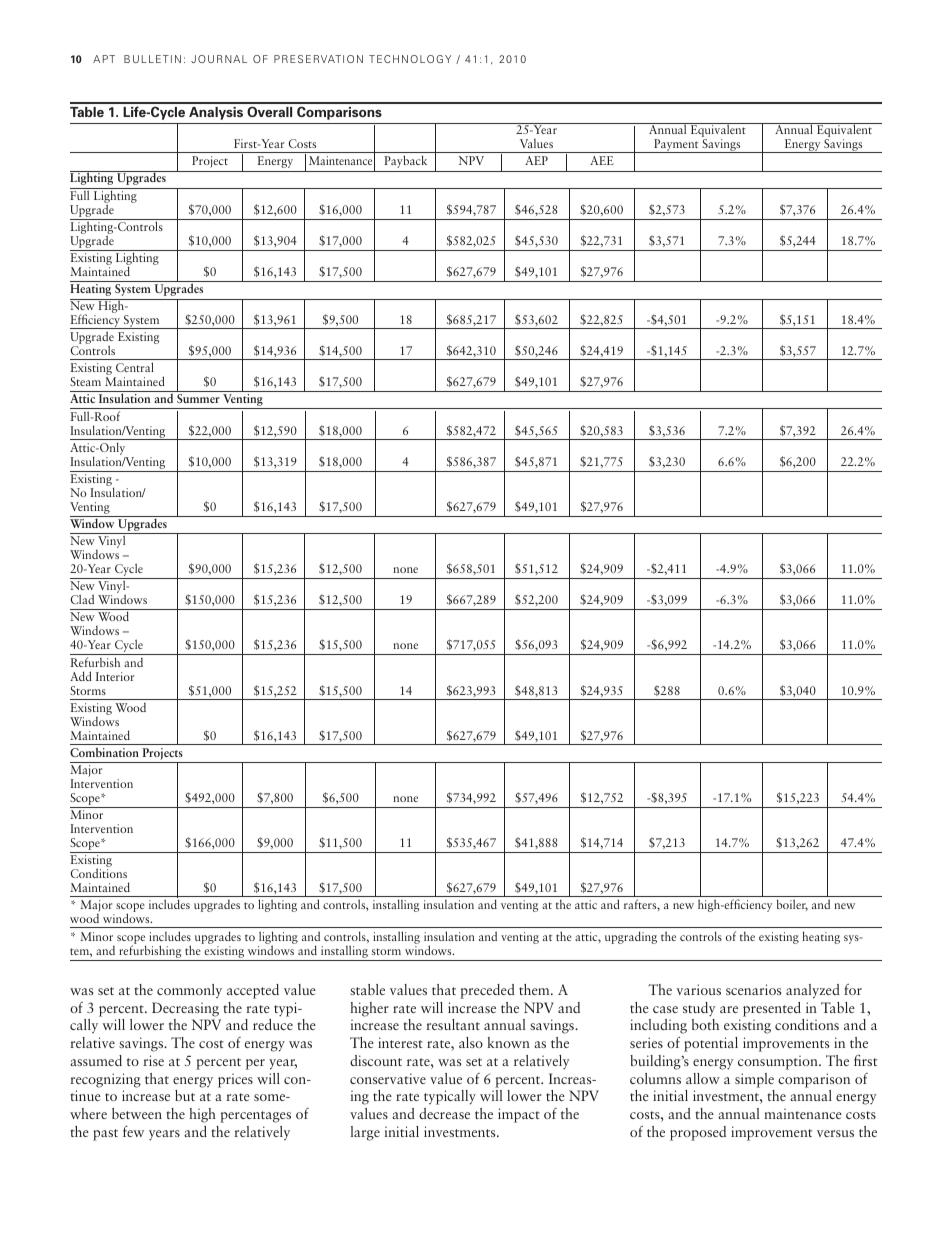  What do you see at coordinates (444, 1113) in the document?
I see `decrease` at bounding box center [444, 1113].
